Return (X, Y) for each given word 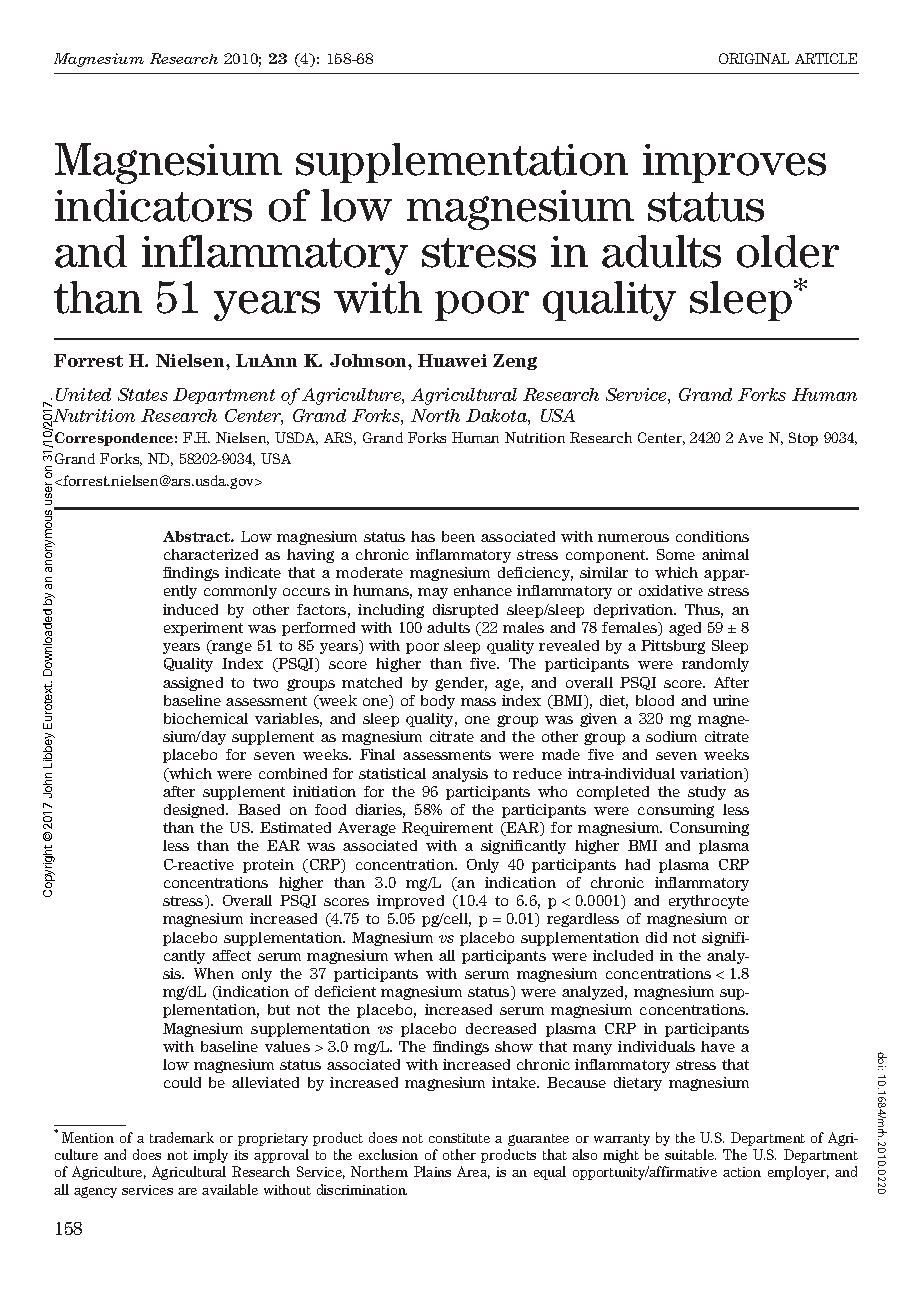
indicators (153, 205)
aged (685, 629)
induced (190, 609)
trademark (182, 1137)
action (742, 1172)
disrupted (465, 611)
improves (734, 163)
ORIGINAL (754, 58)
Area (473, 1172)
